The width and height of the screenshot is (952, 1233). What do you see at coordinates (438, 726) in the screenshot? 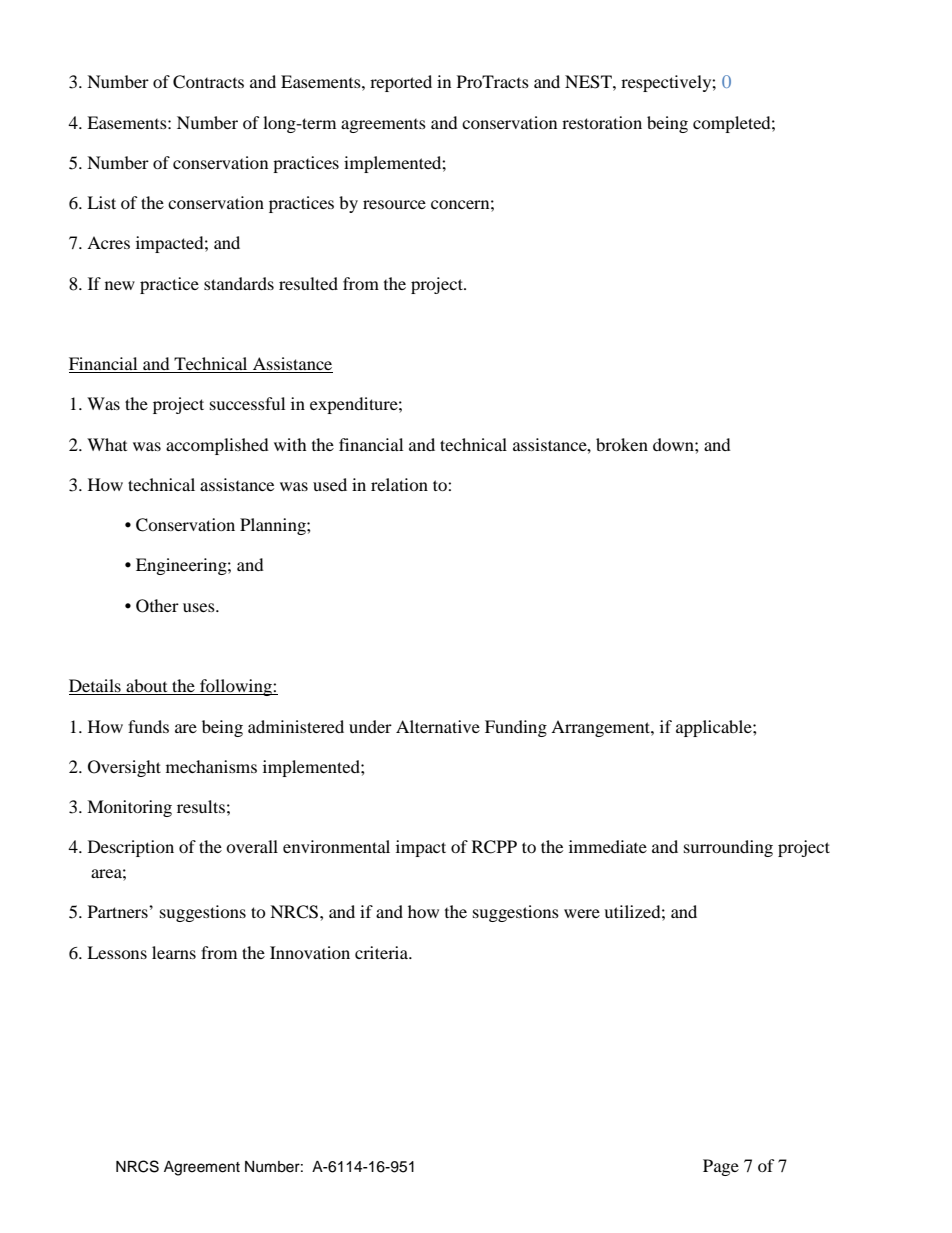
I see `Alternative` at bounding box center [438, 726].
